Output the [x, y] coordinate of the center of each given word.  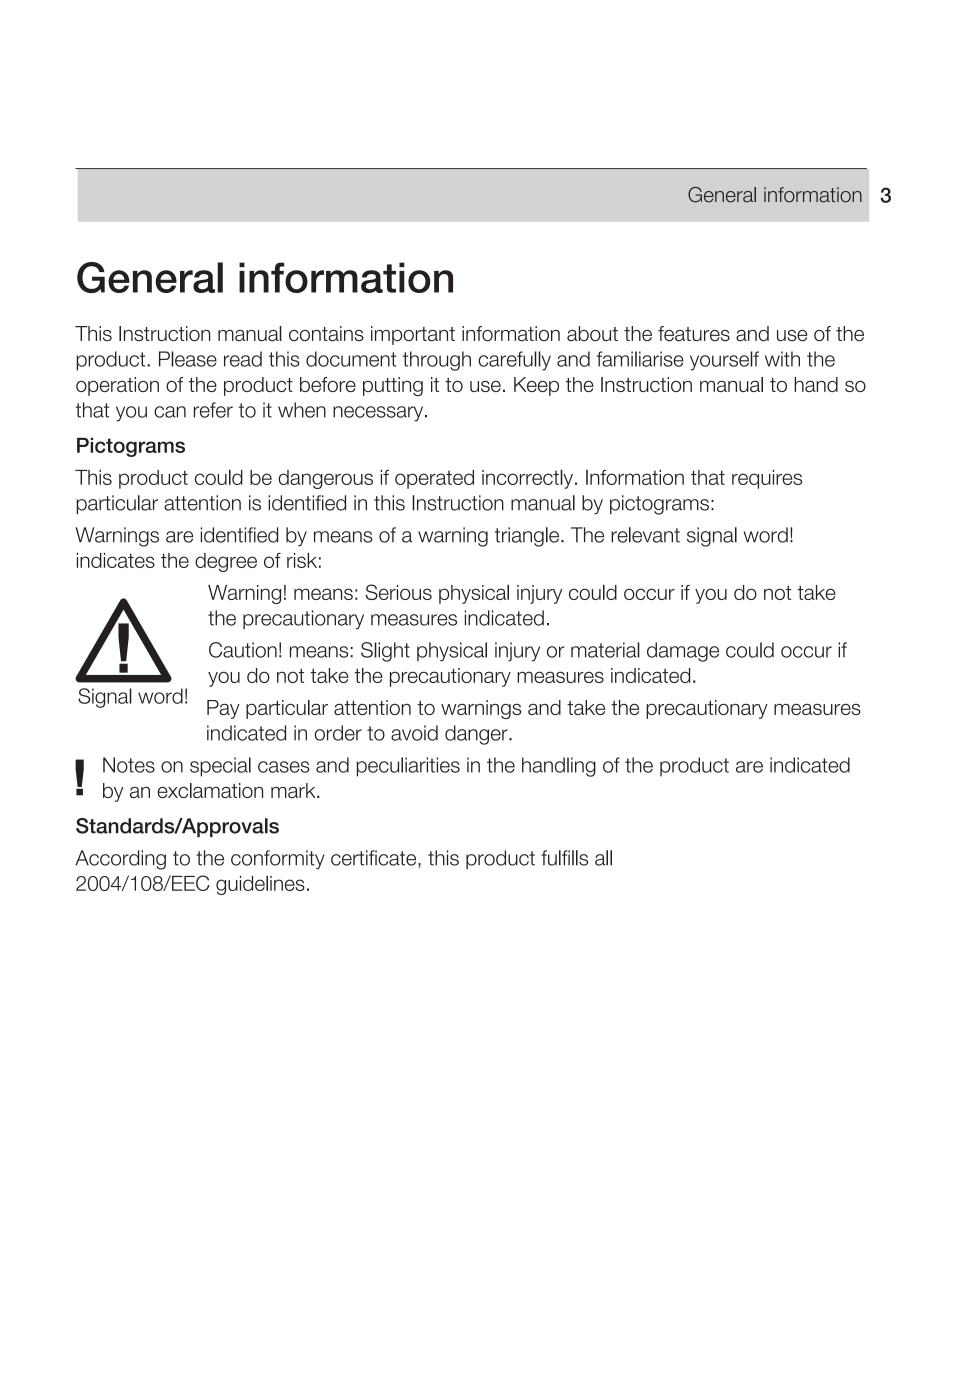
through [437, 361]
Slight [385, 652]
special [220, 767]
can [170, 412]
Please [188, 359]
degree [226, 562]
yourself [724, 361]
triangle [527, 537]
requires [767, 479]
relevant [645, 535]
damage [683, 652]
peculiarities [408, 767]
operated [434, 479]
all [603, 858]
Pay [223, 709]
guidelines [260, 885]
